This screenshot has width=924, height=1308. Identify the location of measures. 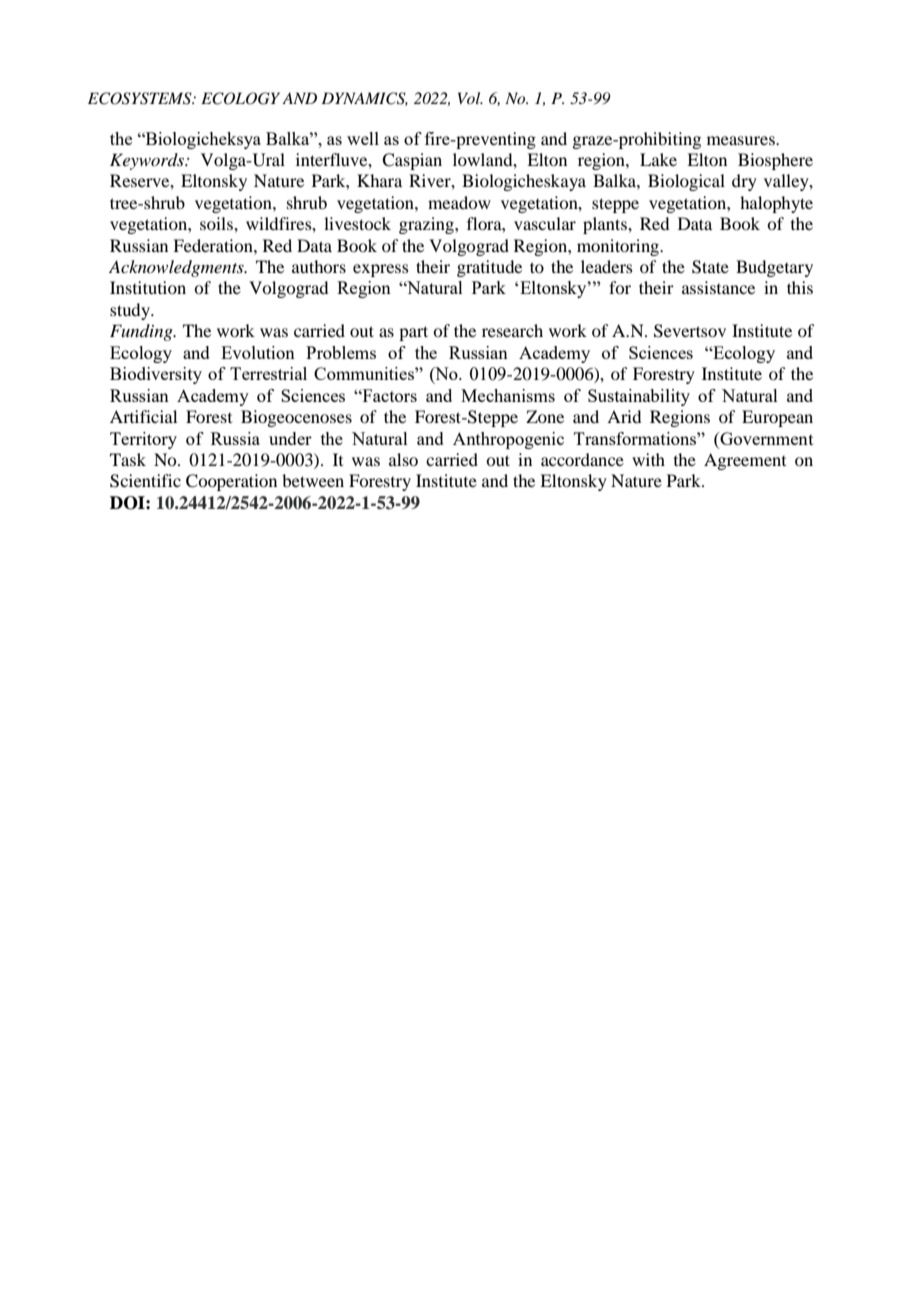
(742, 140).
